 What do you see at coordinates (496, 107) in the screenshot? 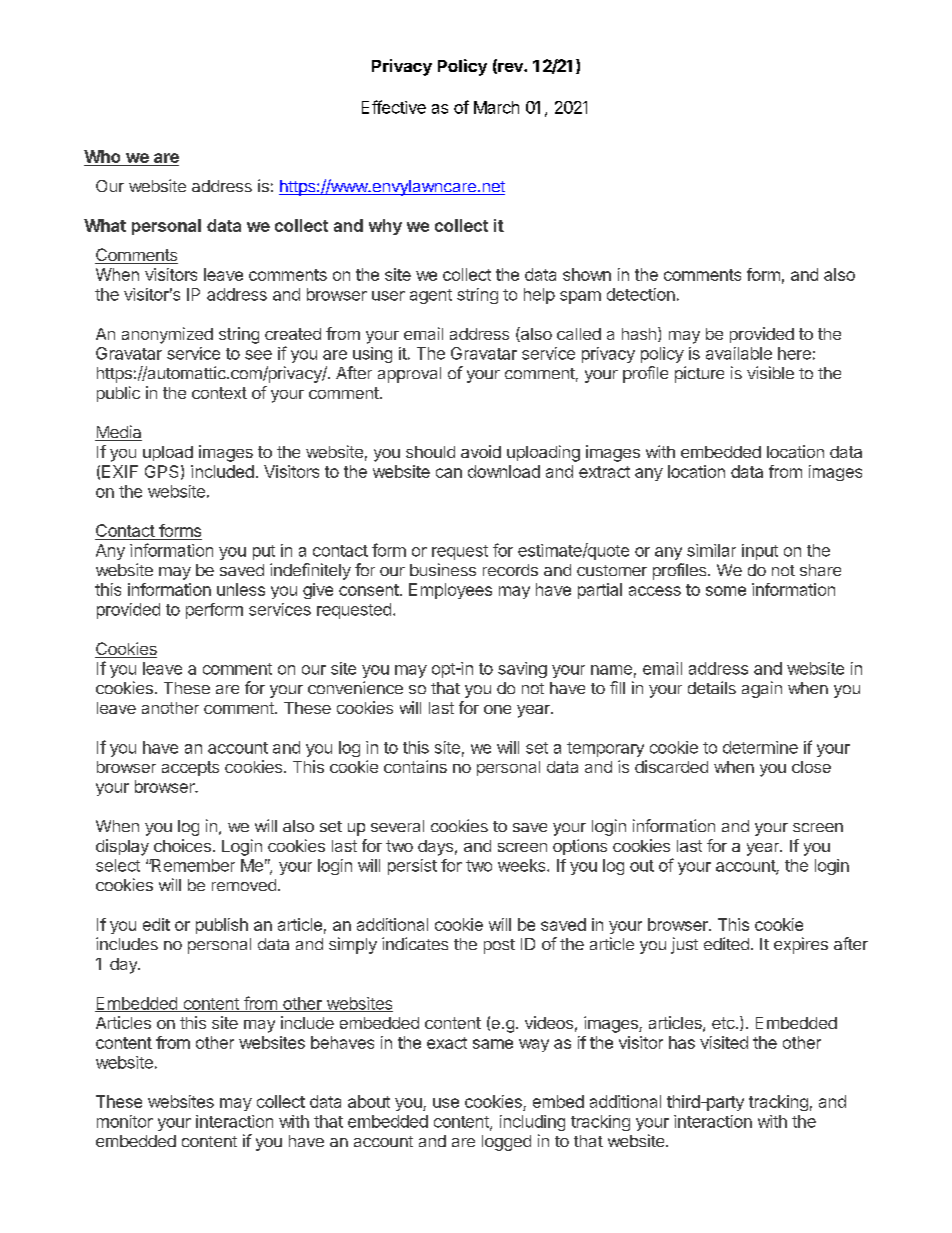
I see `March` at bounding box center [496, 107].
